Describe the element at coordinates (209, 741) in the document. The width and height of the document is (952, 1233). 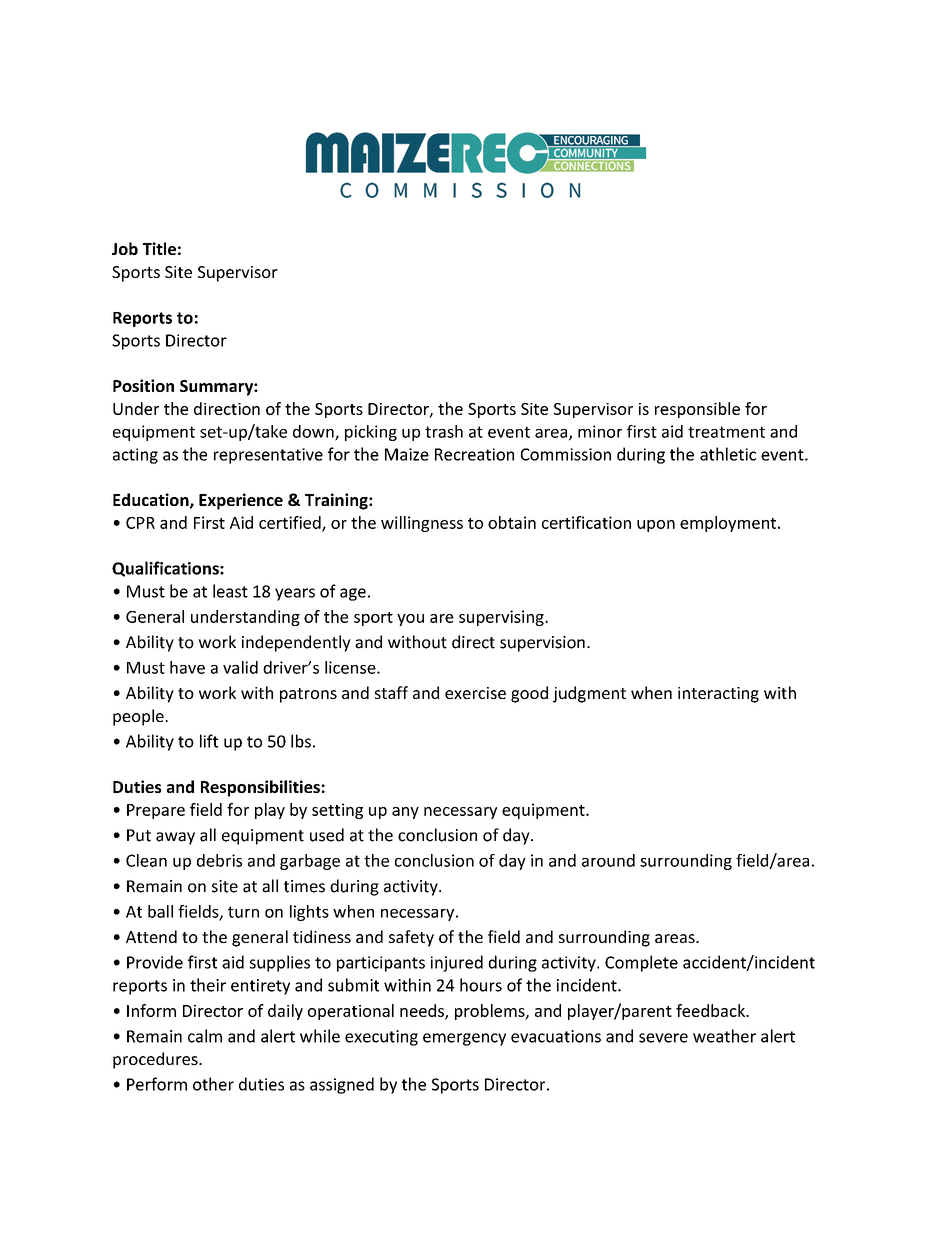
I see `lift` at that location.
